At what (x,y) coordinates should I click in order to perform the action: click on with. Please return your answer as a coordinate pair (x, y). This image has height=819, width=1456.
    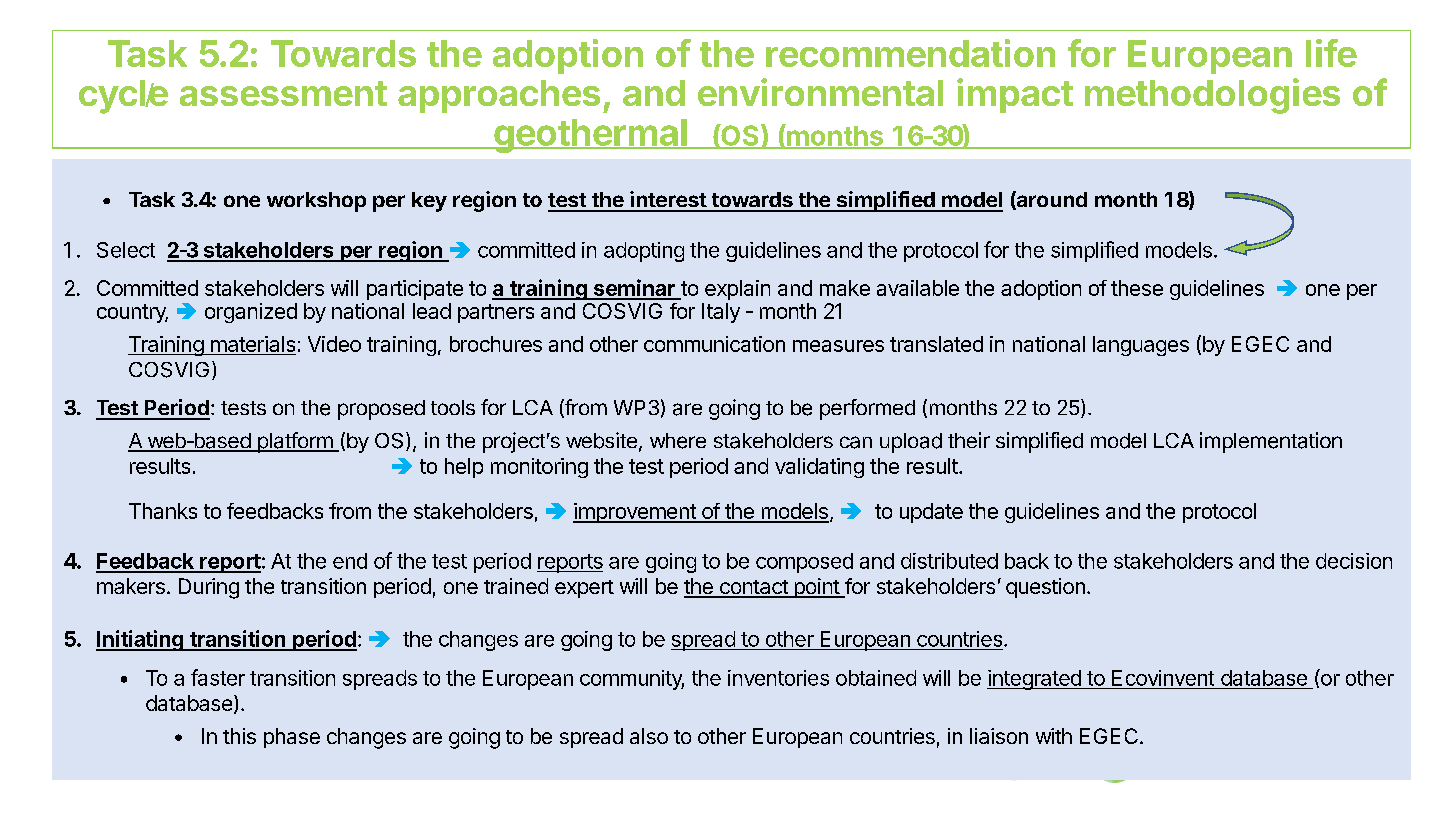
    Looking at the image, I should click on (1054, 736).
